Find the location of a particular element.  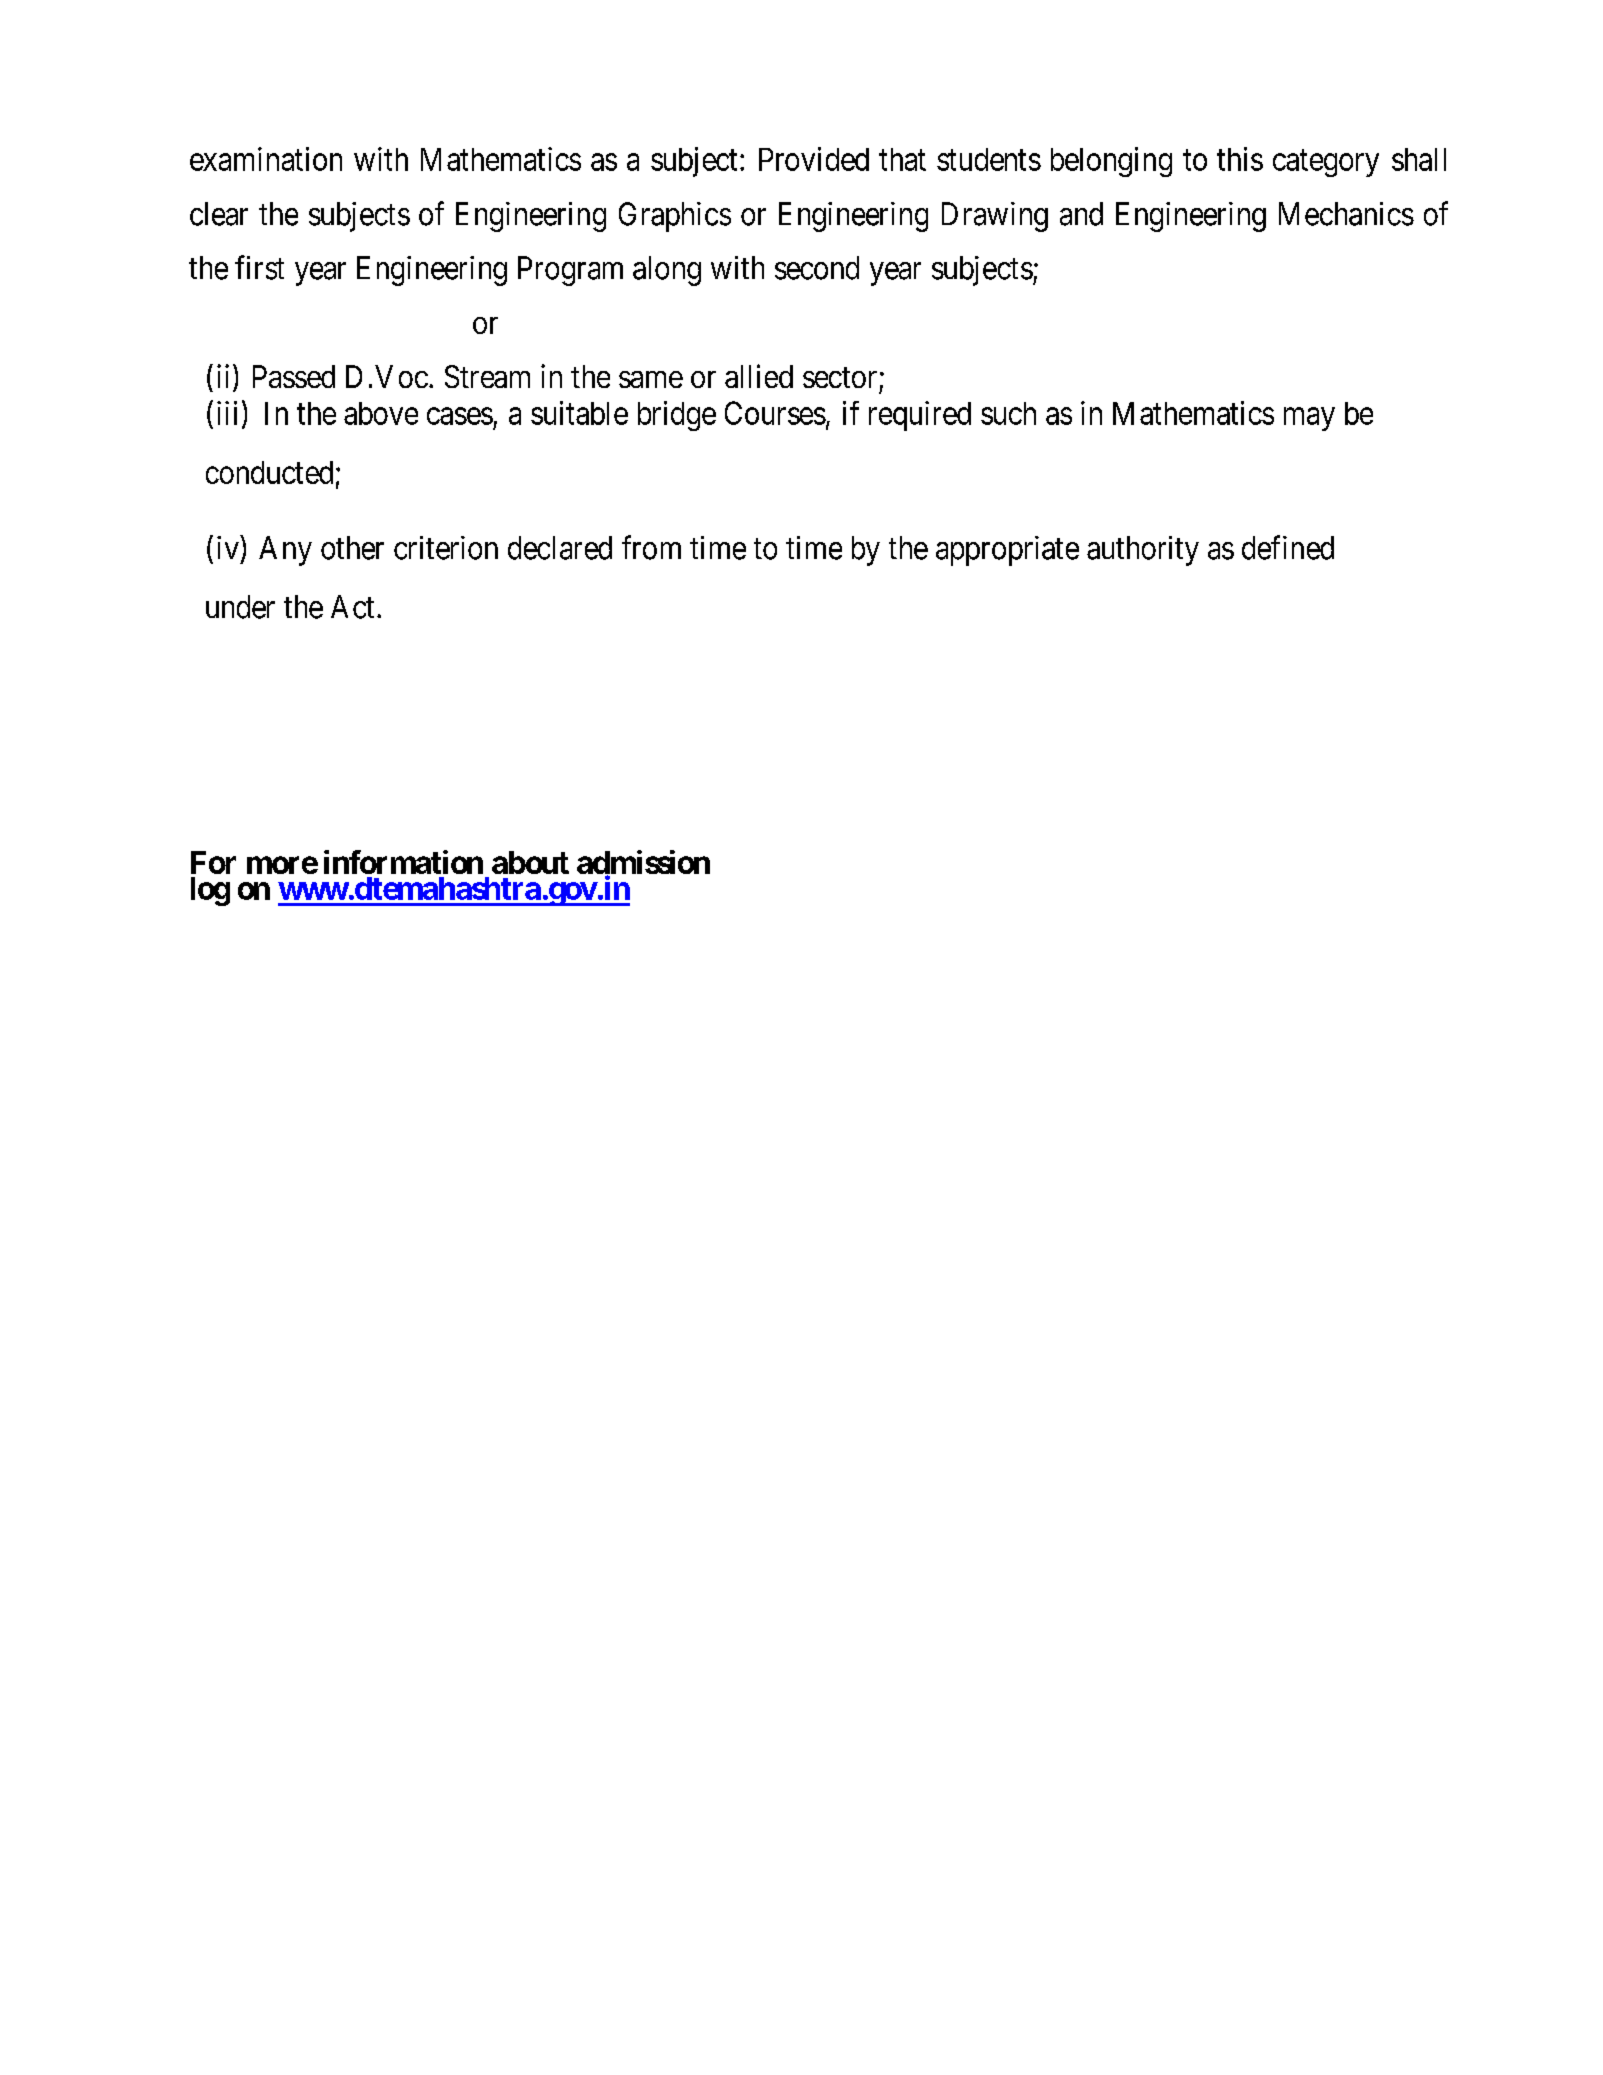

information is located at coordinates (403, 862).
